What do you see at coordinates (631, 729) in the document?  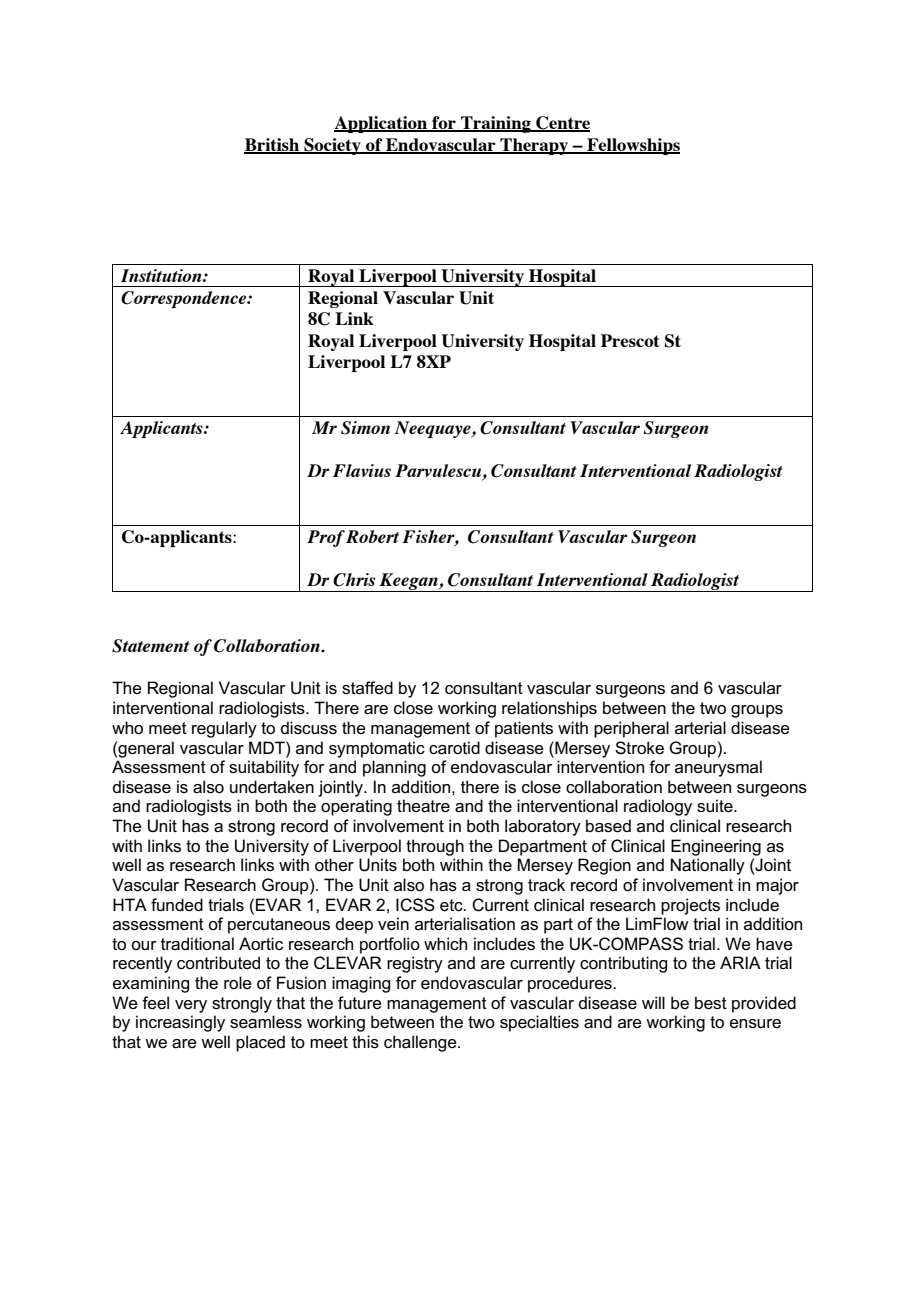 I see `peripheral` at bounding box center [631, 729].
